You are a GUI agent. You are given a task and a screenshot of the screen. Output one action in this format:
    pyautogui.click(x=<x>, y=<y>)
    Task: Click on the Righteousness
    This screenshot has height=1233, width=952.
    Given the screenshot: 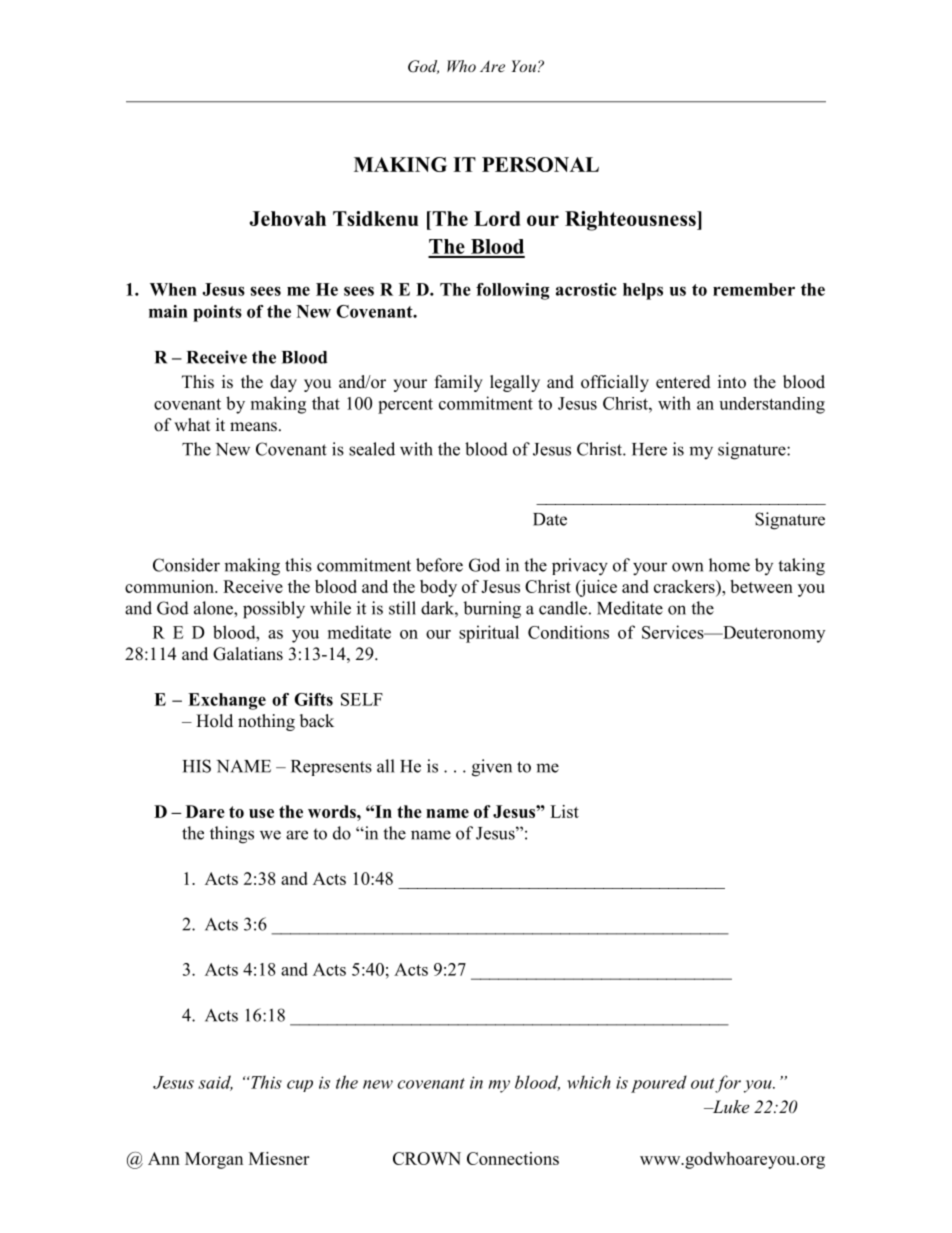 What is the action you would take?
    pyautogui.click(x=631, y=221)
